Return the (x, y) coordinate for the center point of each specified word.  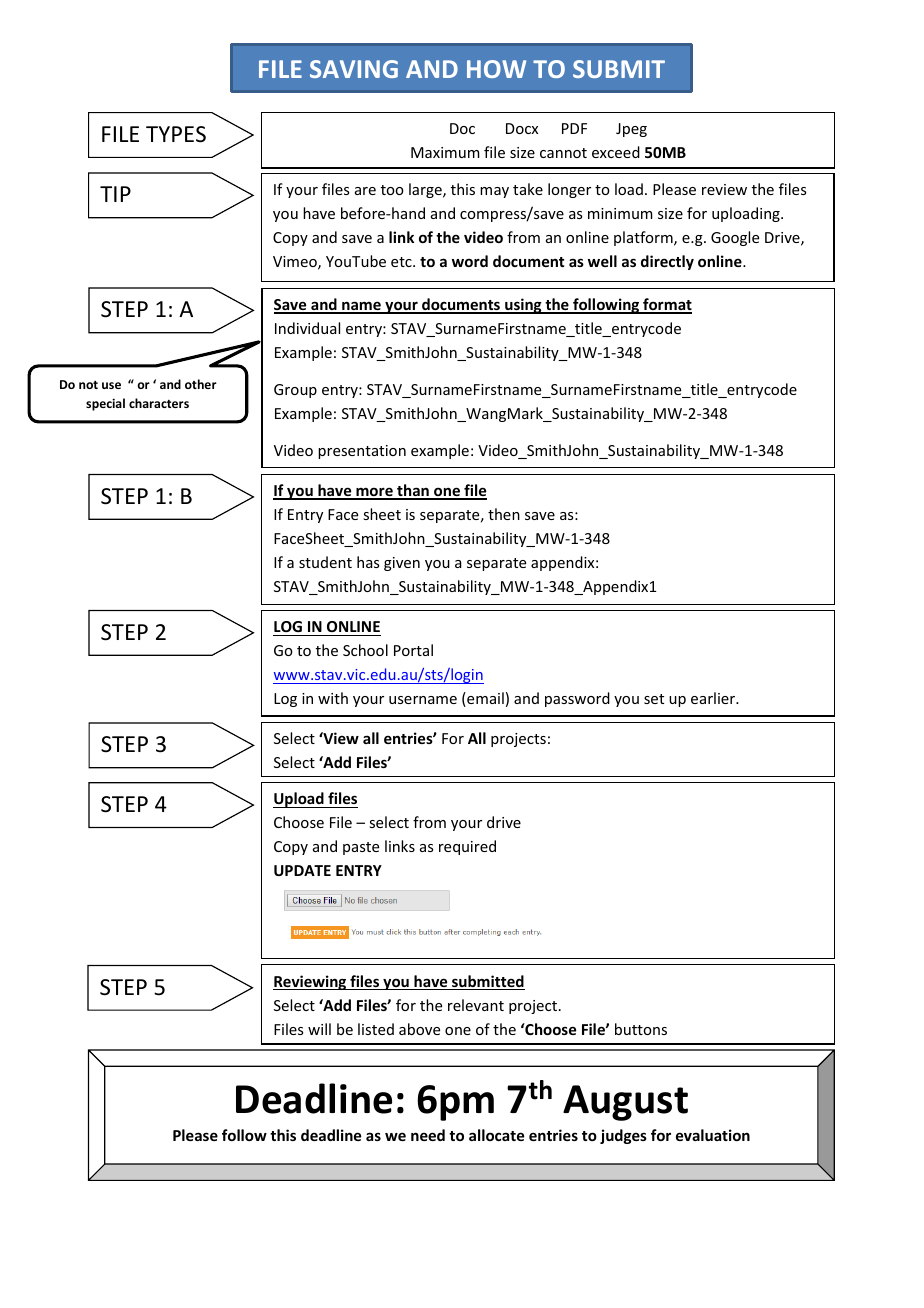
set (654, 699)
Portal (413, 650)
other (201, 384)
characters (159, 403)
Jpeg (631, 130)
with (333, 698)
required (467, 847)
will (319, 1029)
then (504, 514)
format (666, 305)
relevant (476, 1005)
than (413, 491)
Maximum (445, 152)
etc (402, 262)
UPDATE (302, 870)
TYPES (176, 134)
